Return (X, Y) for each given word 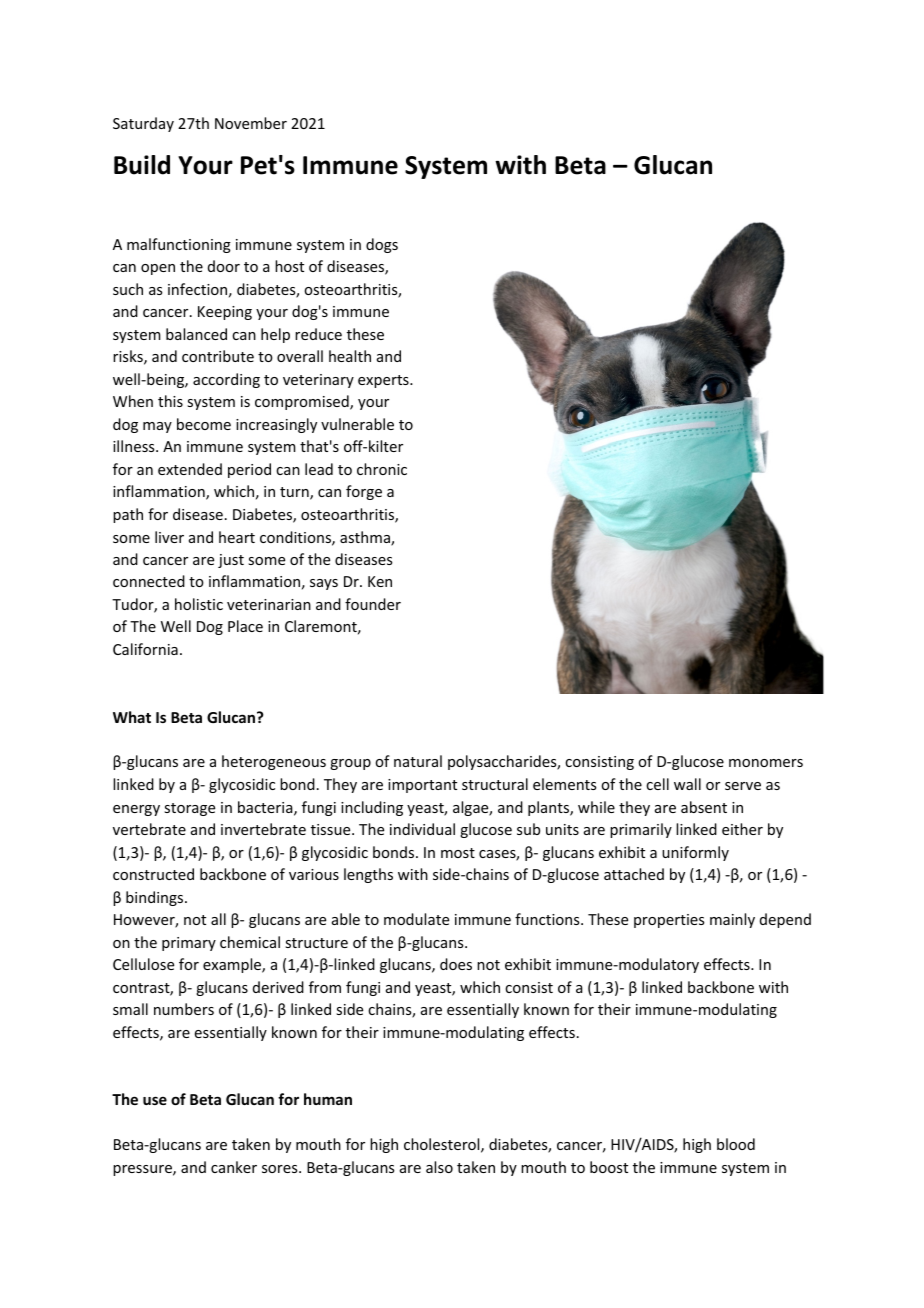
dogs (382, 245)
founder (373, 604)
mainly (732, 920)
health (350, 356)
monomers (766, 763)
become (204, 424)
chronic (382, 469)
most (458, 853)
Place (245, 626)
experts (384, 381)
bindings (156, 898)
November (251, 123)
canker (234, 1167)
